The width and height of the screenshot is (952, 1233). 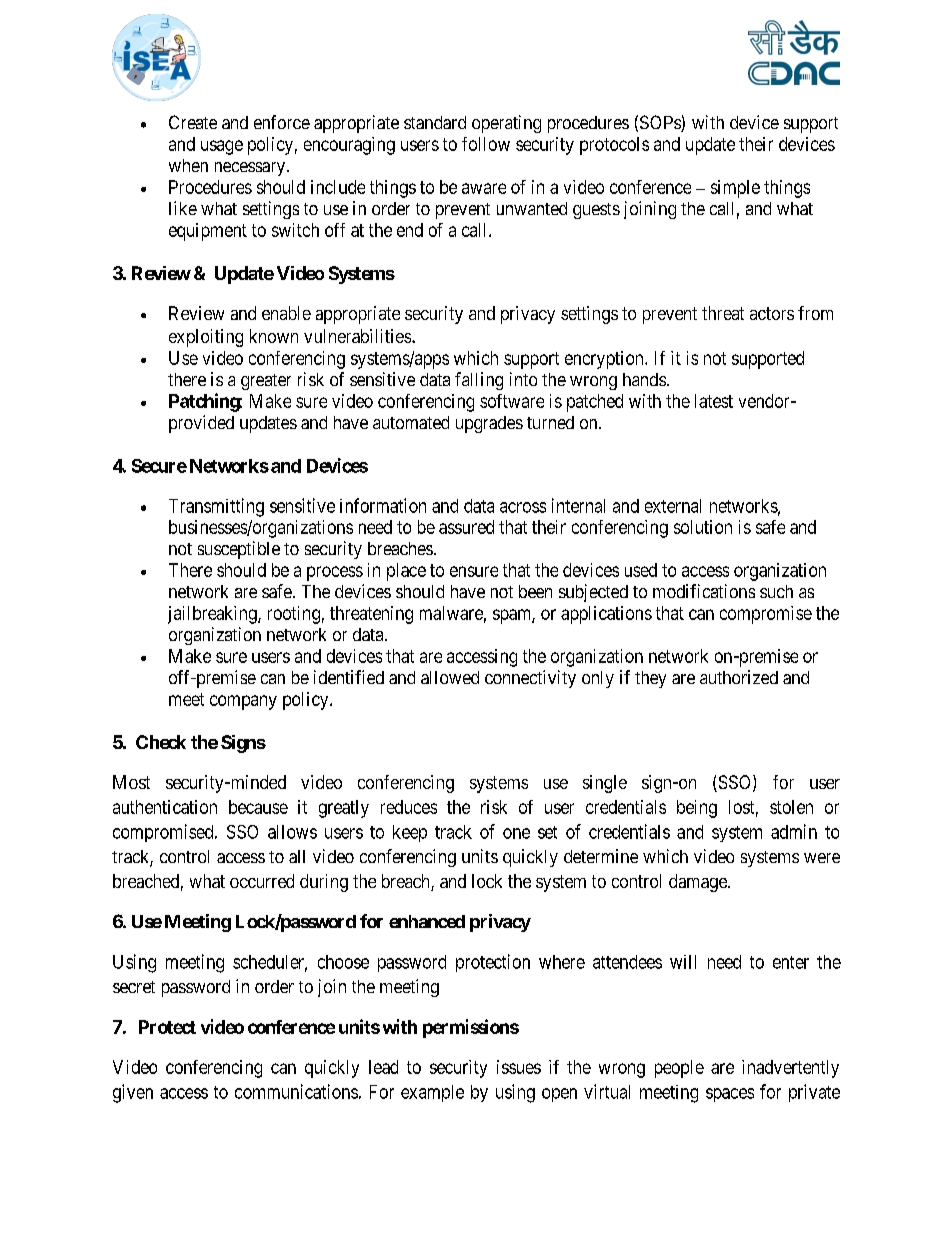 What do you see at coordinates (294, 615) in the screenshot?
I see `rooting` at bounding box center [294, 615].
